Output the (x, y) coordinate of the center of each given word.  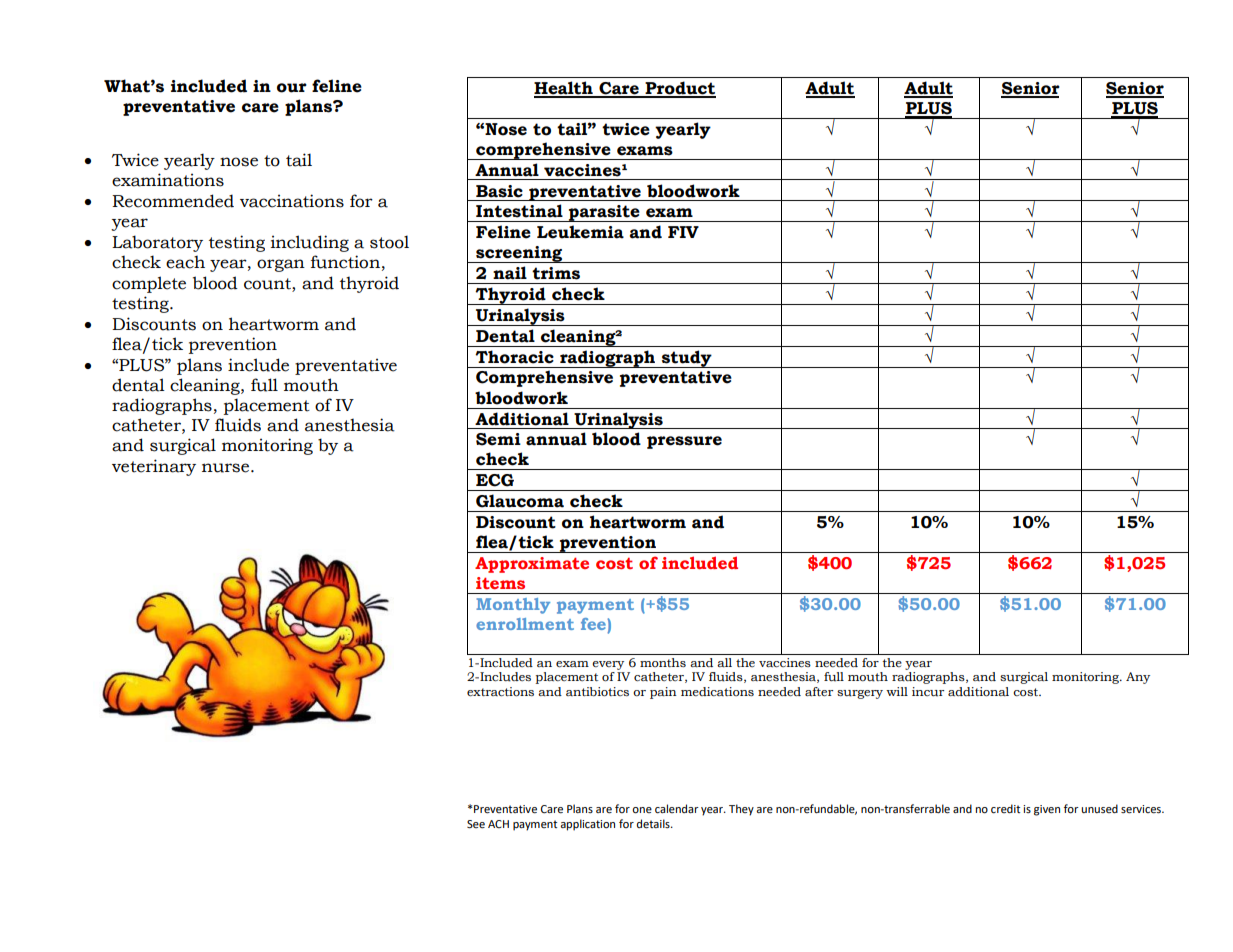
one (642, 810)
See (476, 824)
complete (149, 284)
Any (1138, 678)
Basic (499, 191)
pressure (684, 442)
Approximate (532, 565)
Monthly (513, 606)
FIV (683, 232)
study (687, 359)
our (292, 88)
